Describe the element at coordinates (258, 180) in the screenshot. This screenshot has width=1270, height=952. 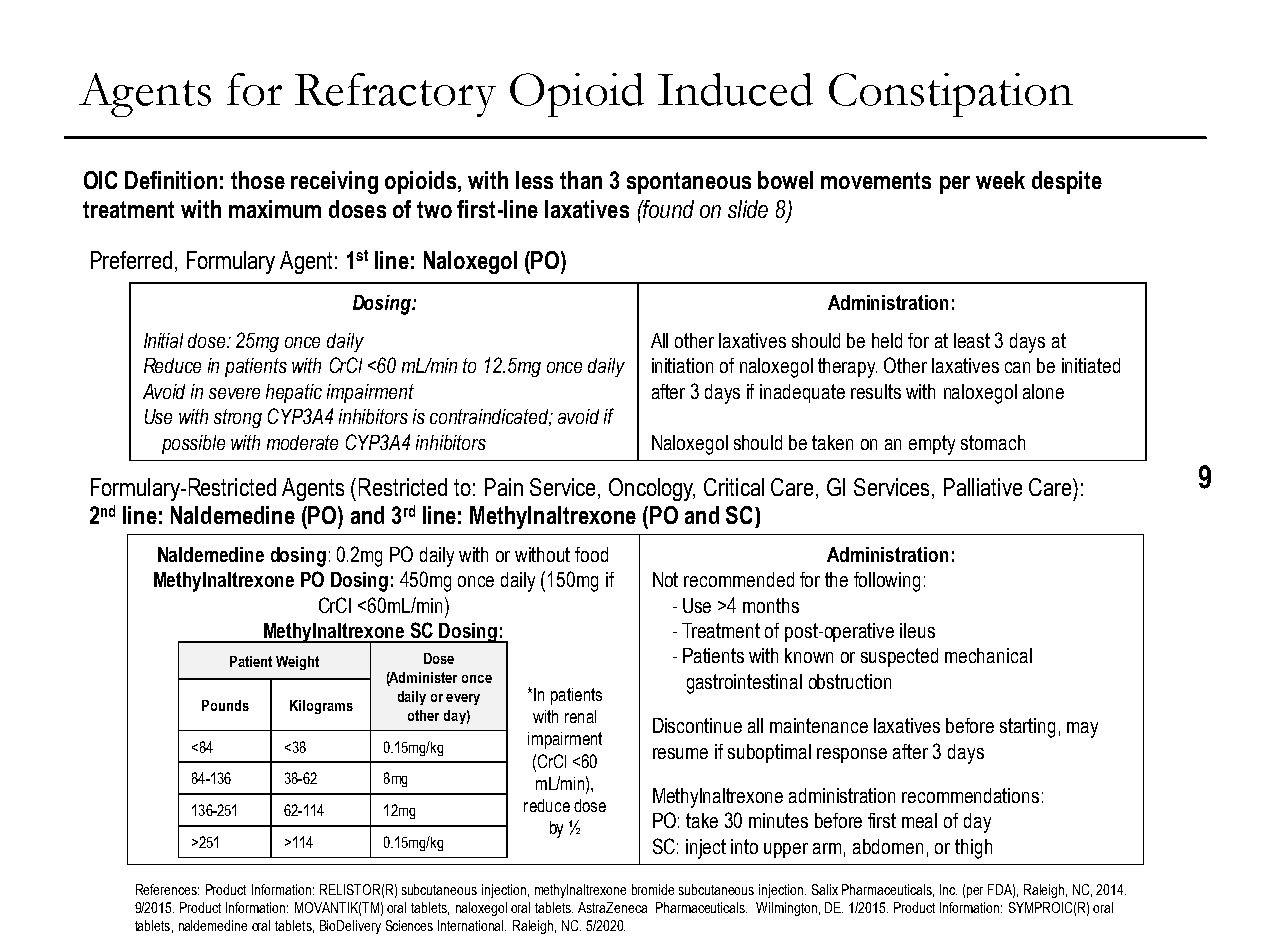
I see `those` at that location.
